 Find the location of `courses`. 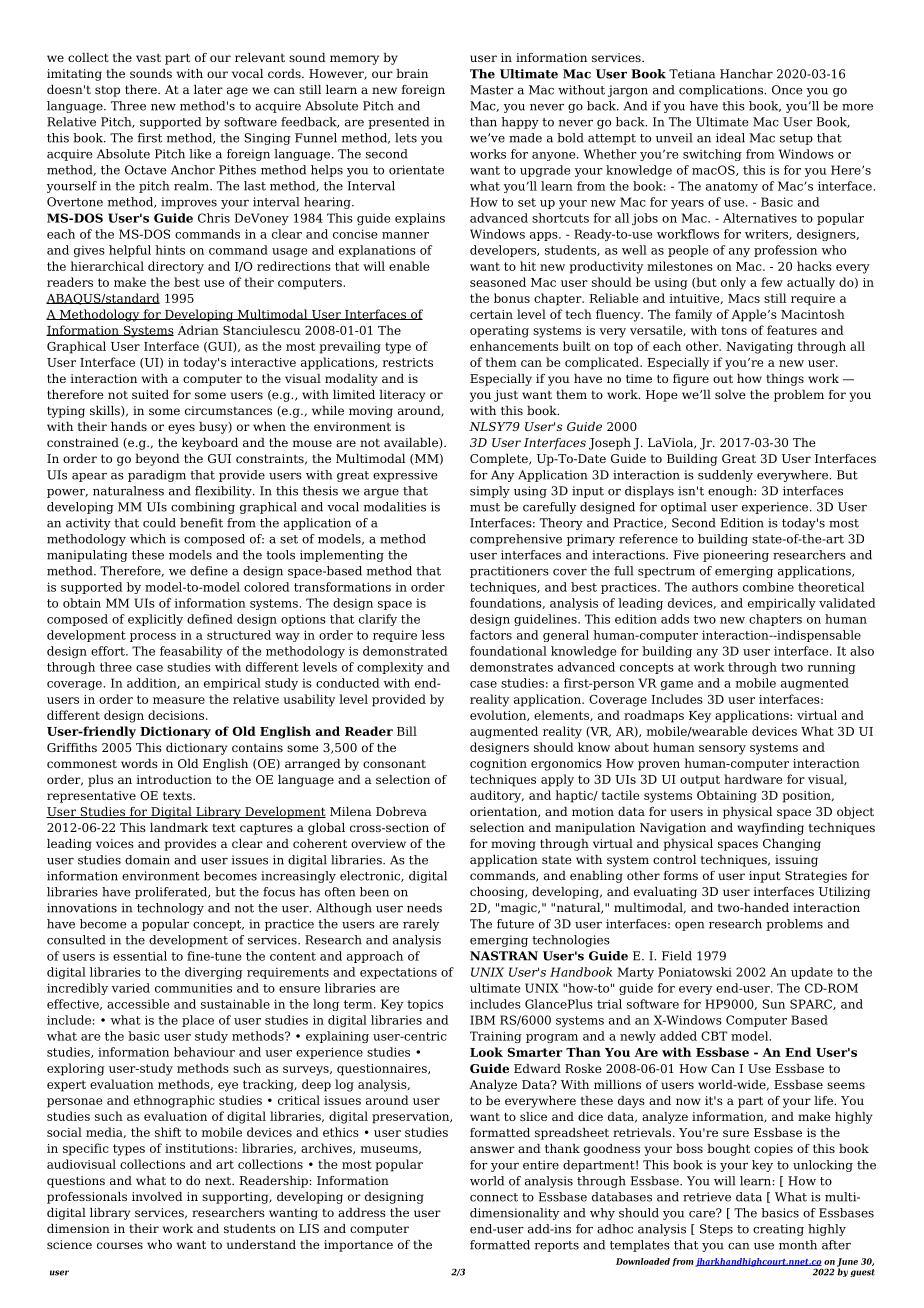

courses is located at coordinates (120, 1245).
